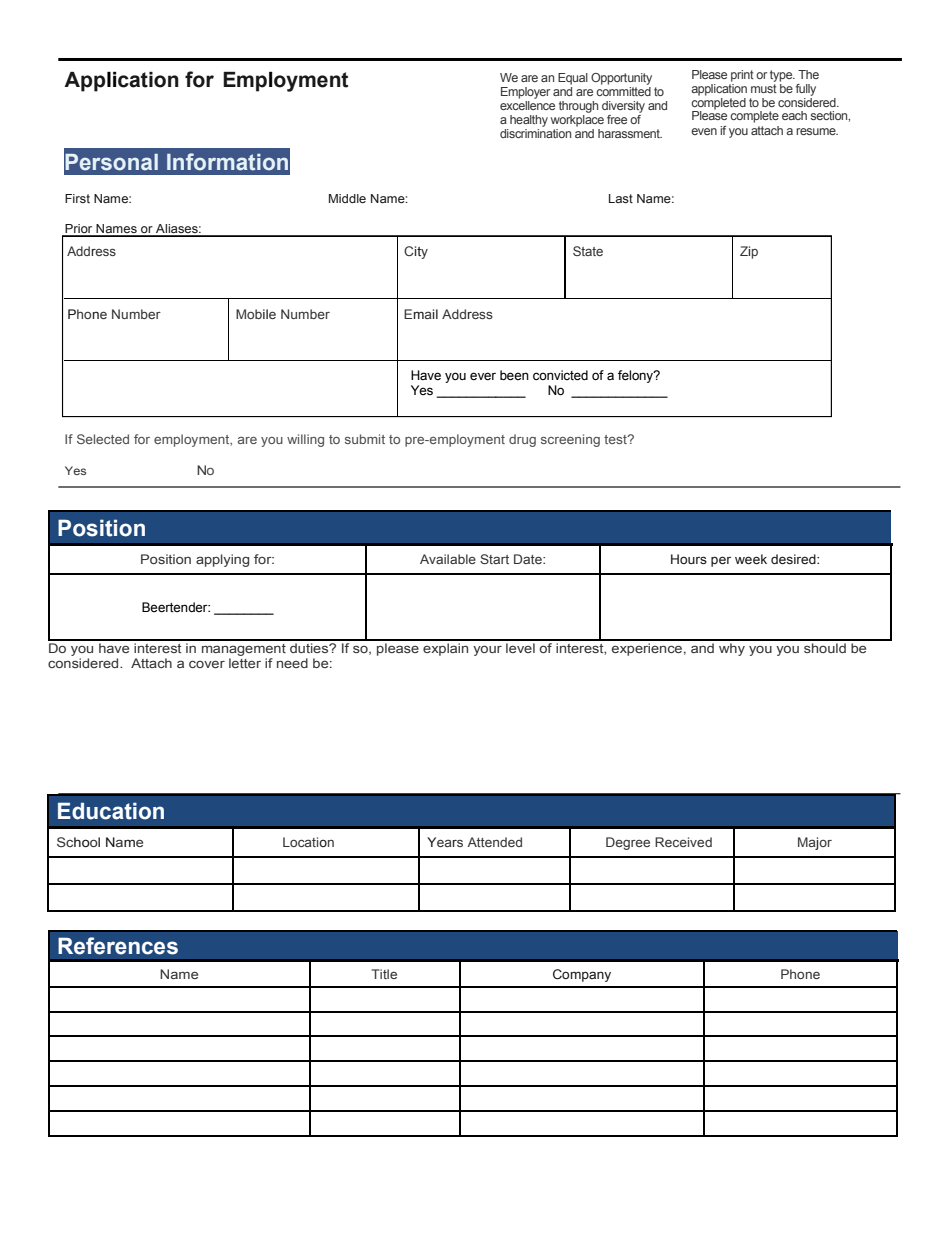 The image size is (952, 1233). Describe the element at coordinates (749, 252) in the screenshot. I see `Zip` at that location.
